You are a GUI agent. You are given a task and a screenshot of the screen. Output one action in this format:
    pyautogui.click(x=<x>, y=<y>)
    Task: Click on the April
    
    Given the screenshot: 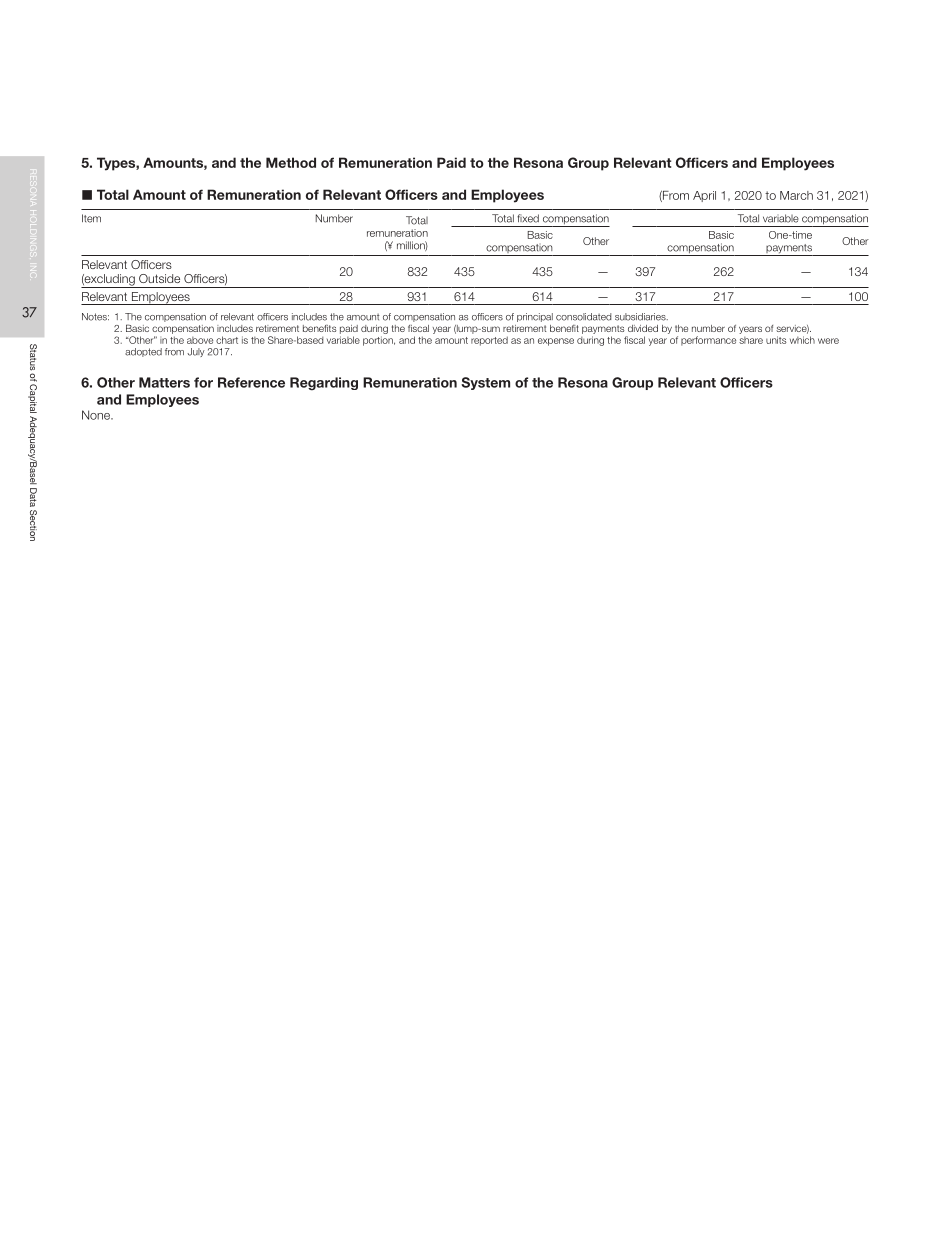 What is the action you would take?
    pyautogui.click(x=704, y=196)
